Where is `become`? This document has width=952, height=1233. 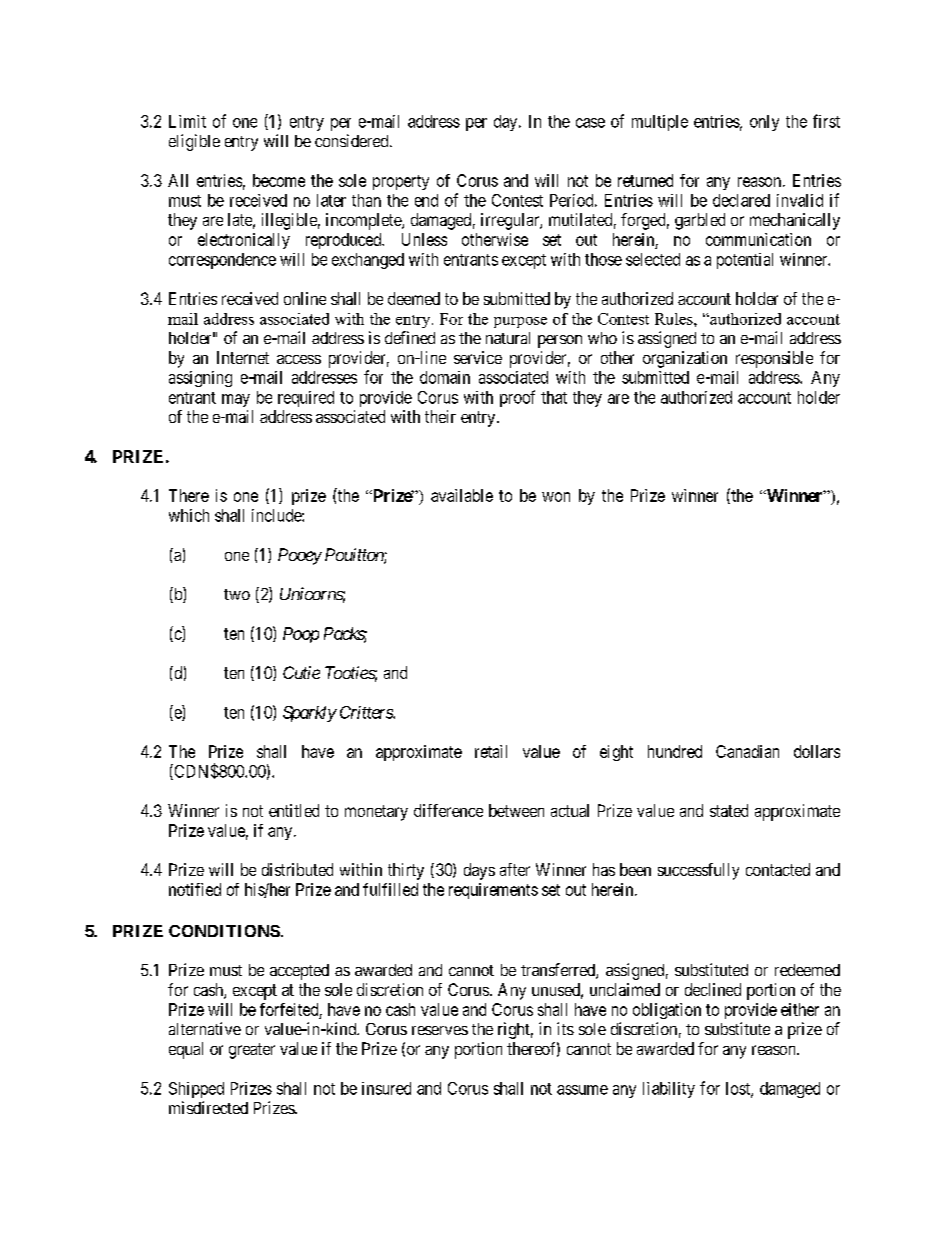
become is located at coordinates (279, 180).
